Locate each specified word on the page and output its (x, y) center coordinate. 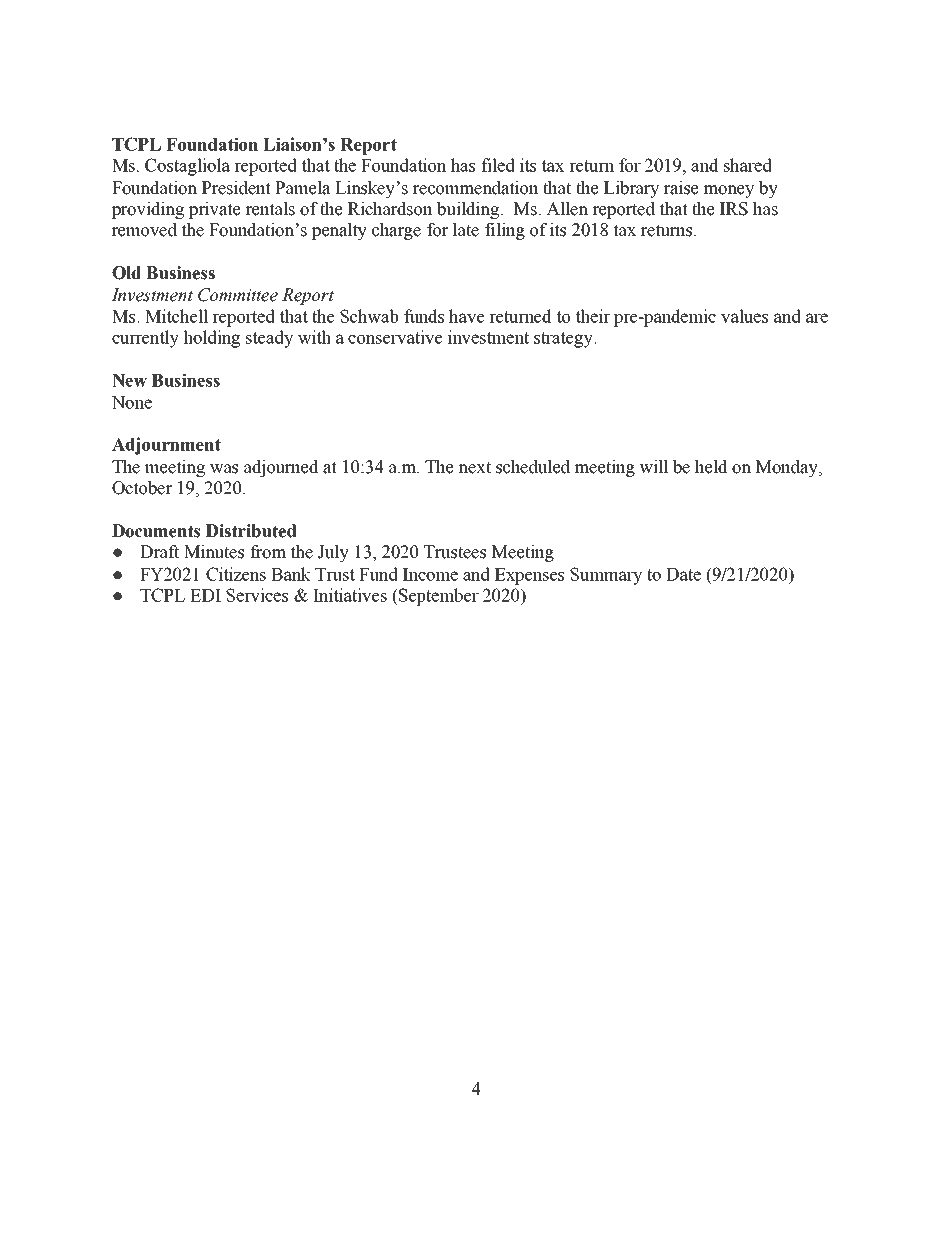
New (129, 380)
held (711, 467)
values (744, 316)
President (236, 188)
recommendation (476, 188)
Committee (238, 295)
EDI (205, 595)
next (474, 467)
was (224, 469)
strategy (564, 340)
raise (681, 188)
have (466, 316)
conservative (395, 337)
